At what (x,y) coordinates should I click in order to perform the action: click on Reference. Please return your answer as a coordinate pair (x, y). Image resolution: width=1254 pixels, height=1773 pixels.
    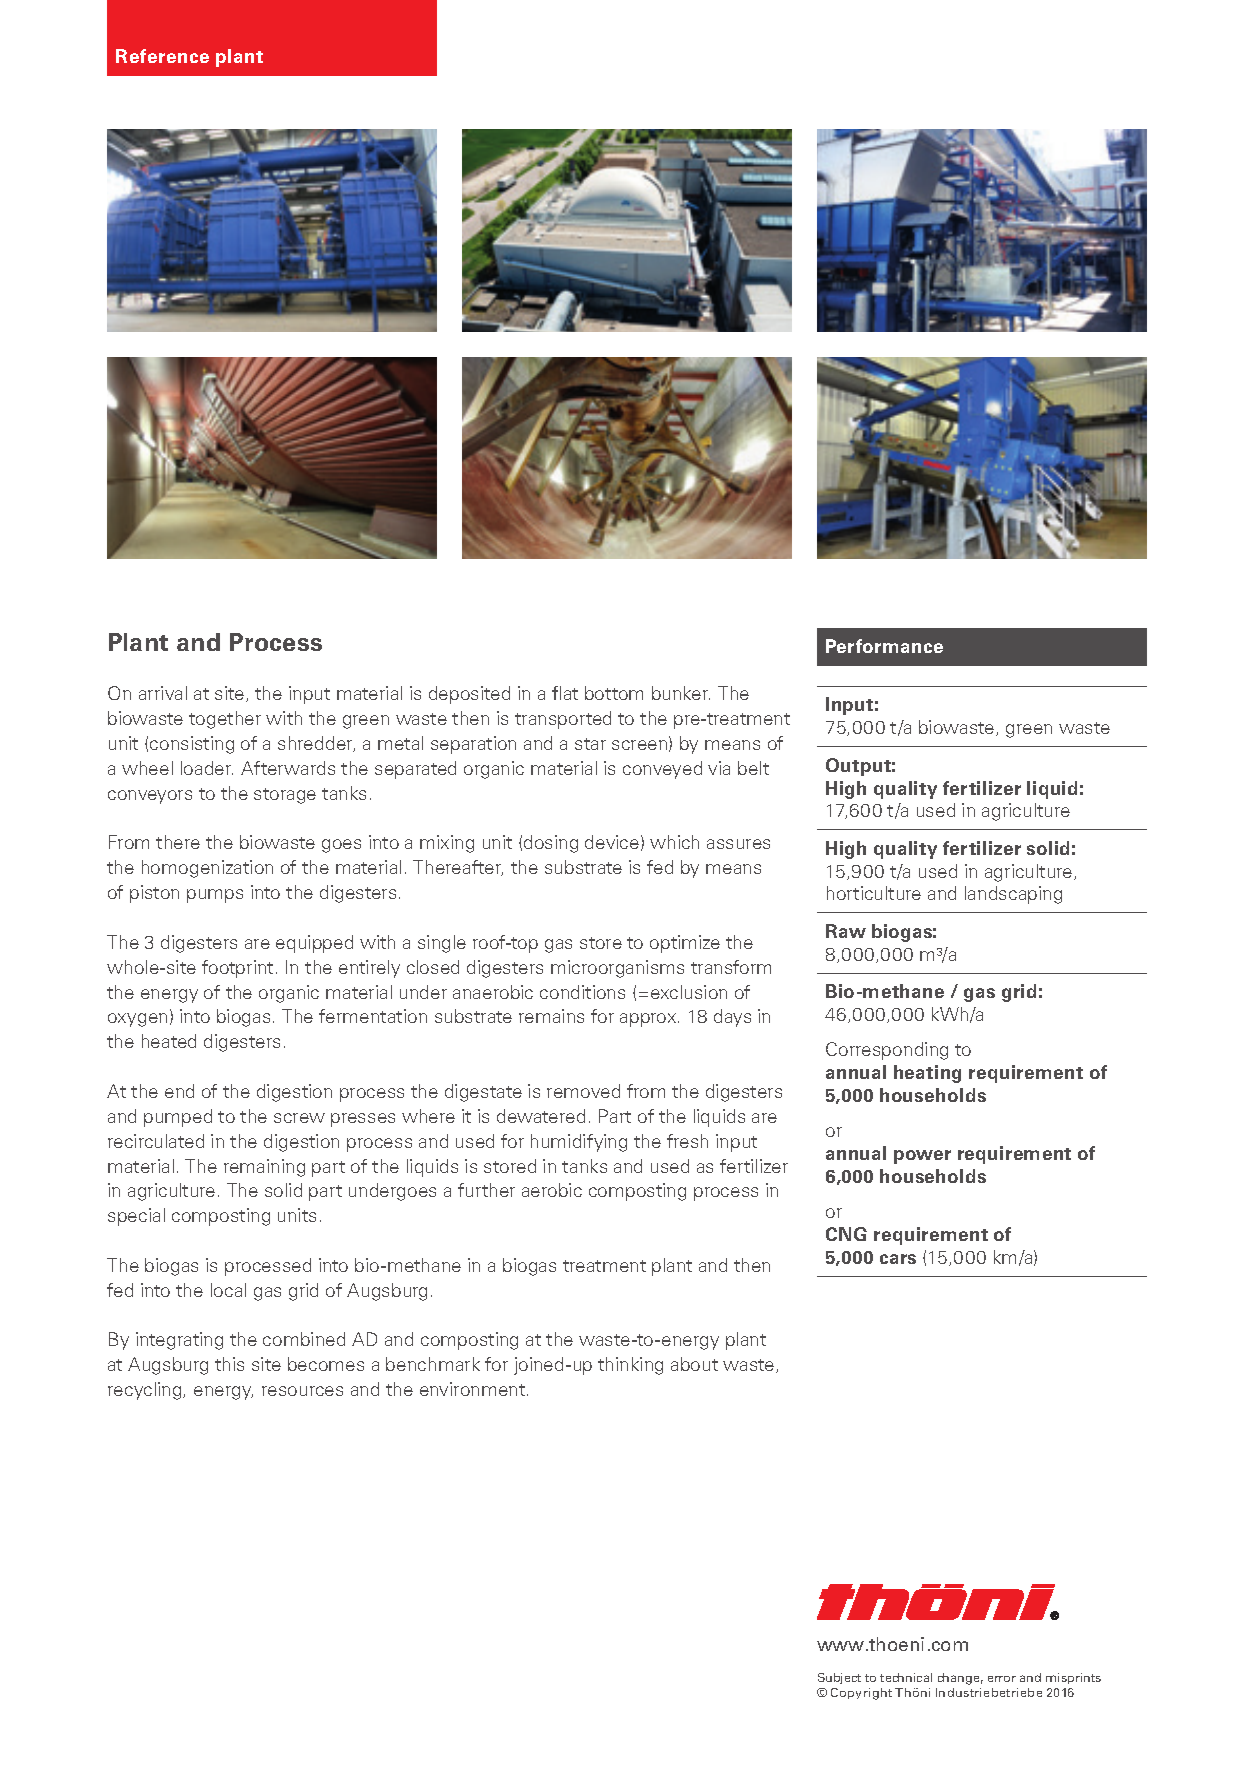
    Looking at the image, I should click on (162, 56).
